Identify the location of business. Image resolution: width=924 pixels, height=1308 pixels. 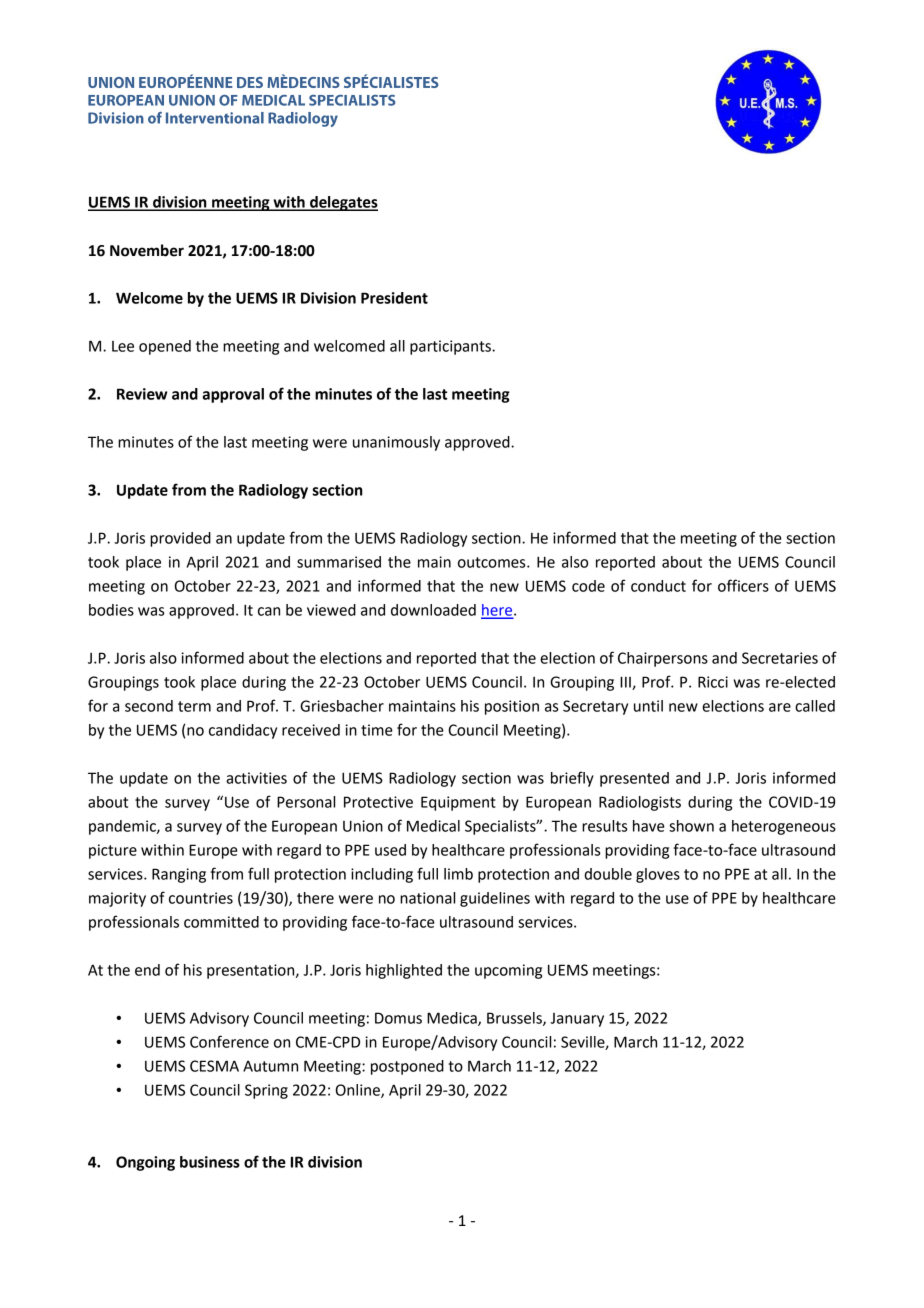
(210, 1162).
